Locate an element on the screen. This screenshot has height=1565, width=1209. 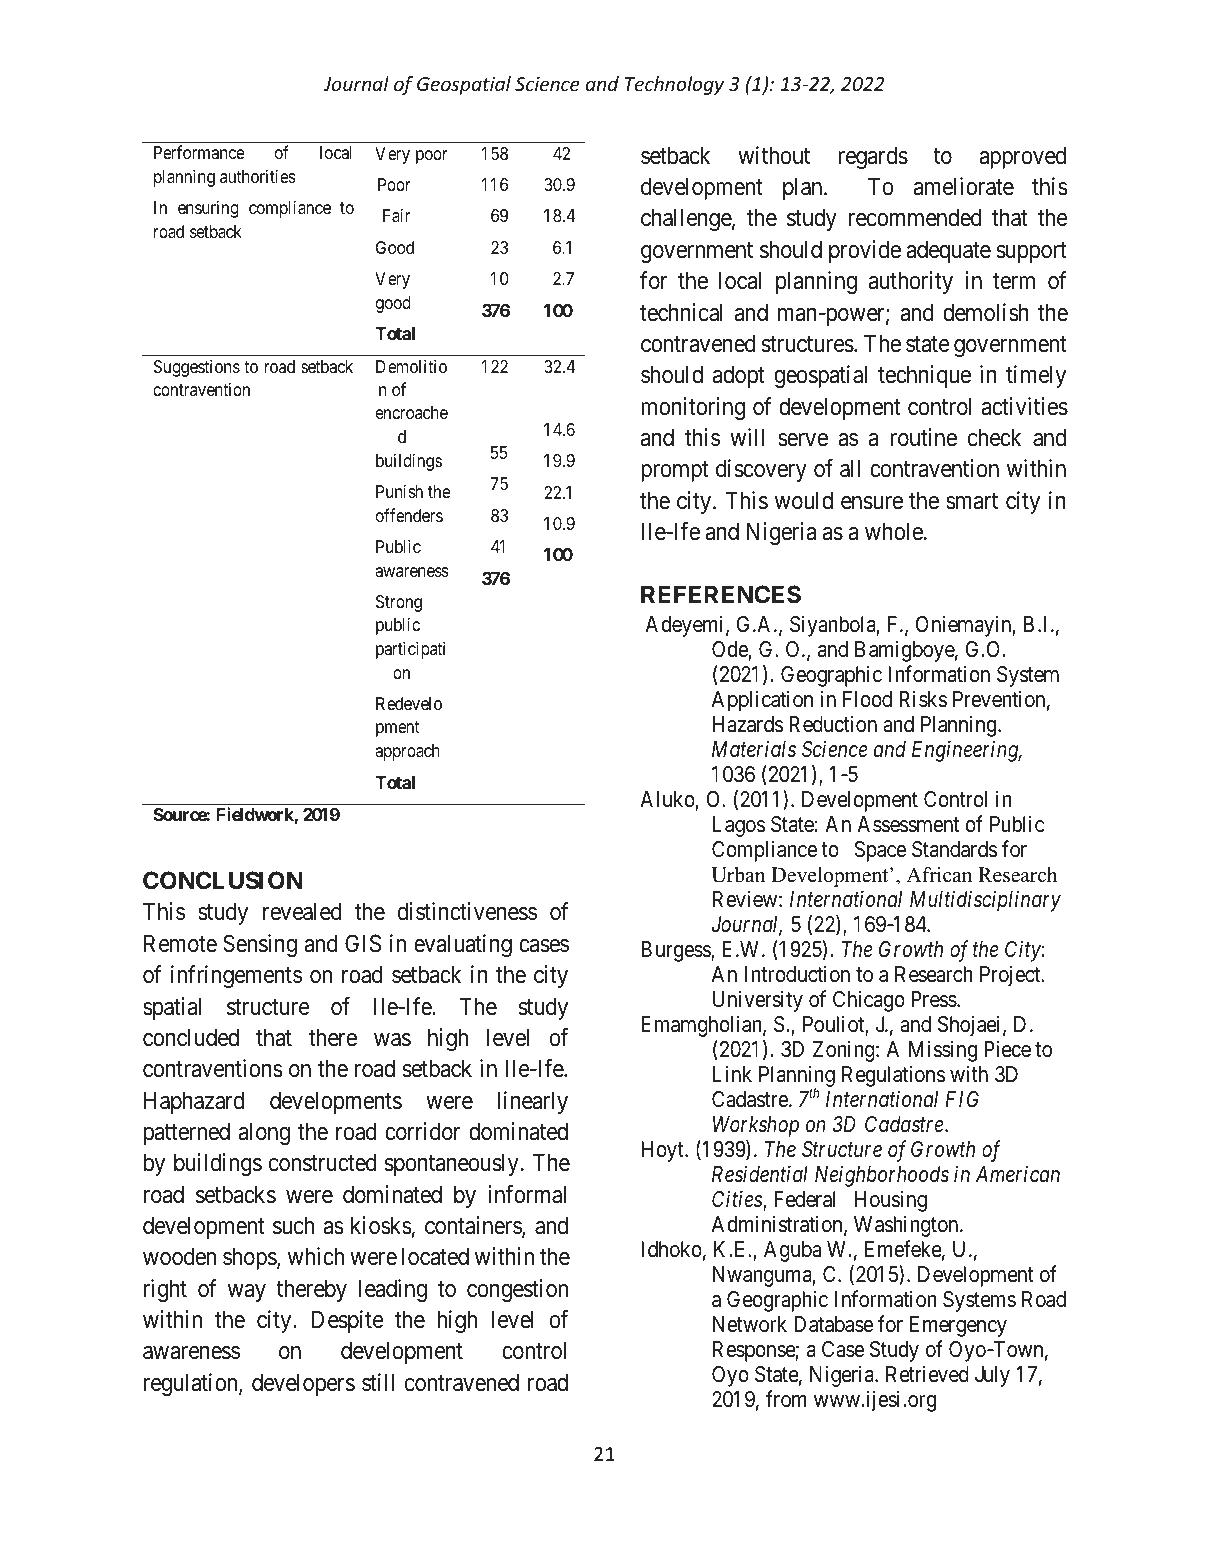
Technology is located at coordinates (674, 85).
